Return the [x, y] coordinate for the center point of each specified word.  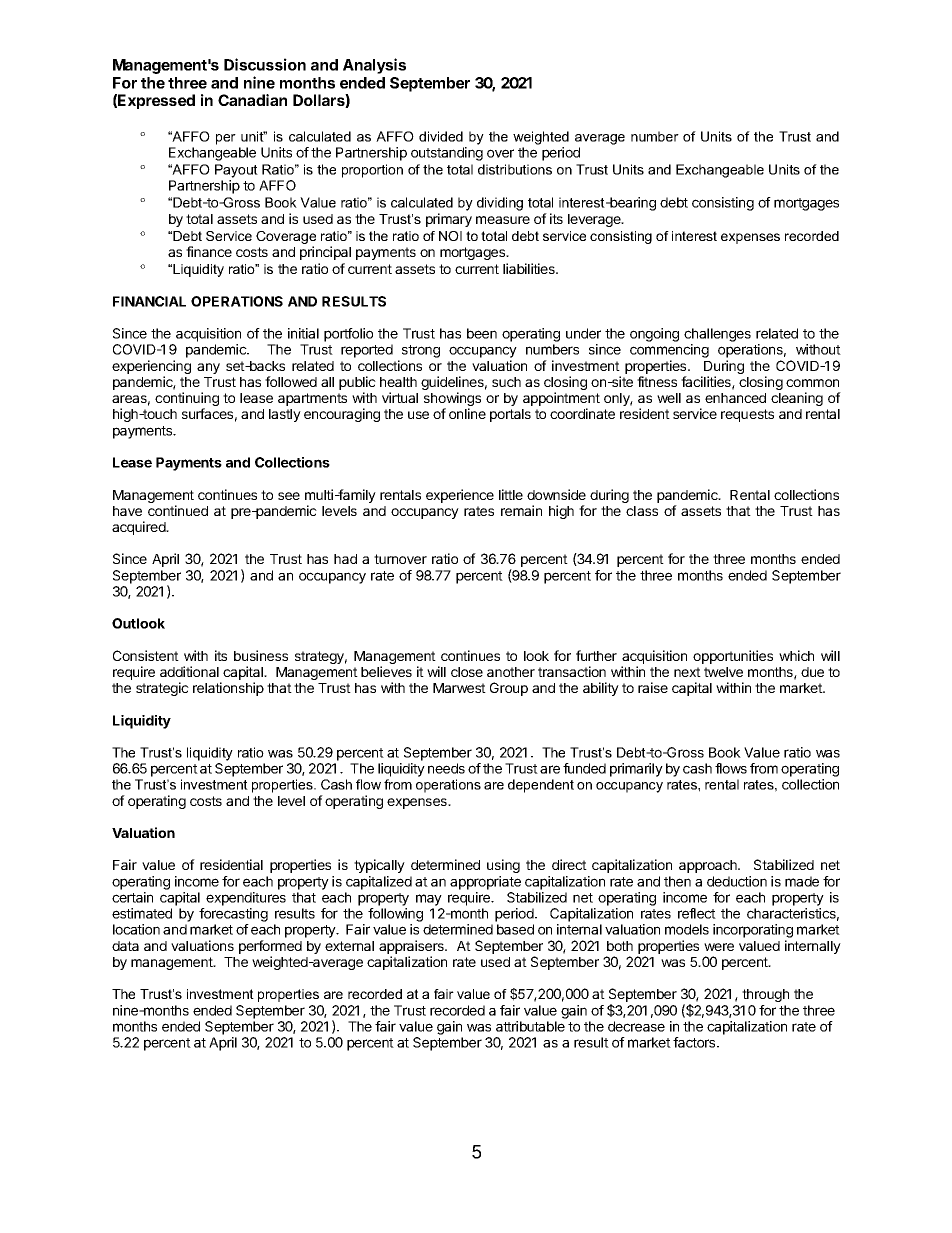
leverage [595, 220]
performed [270, 948]
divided [441, 136]
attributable [530, 1026]
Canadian [252, 100]
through [765, 995]
